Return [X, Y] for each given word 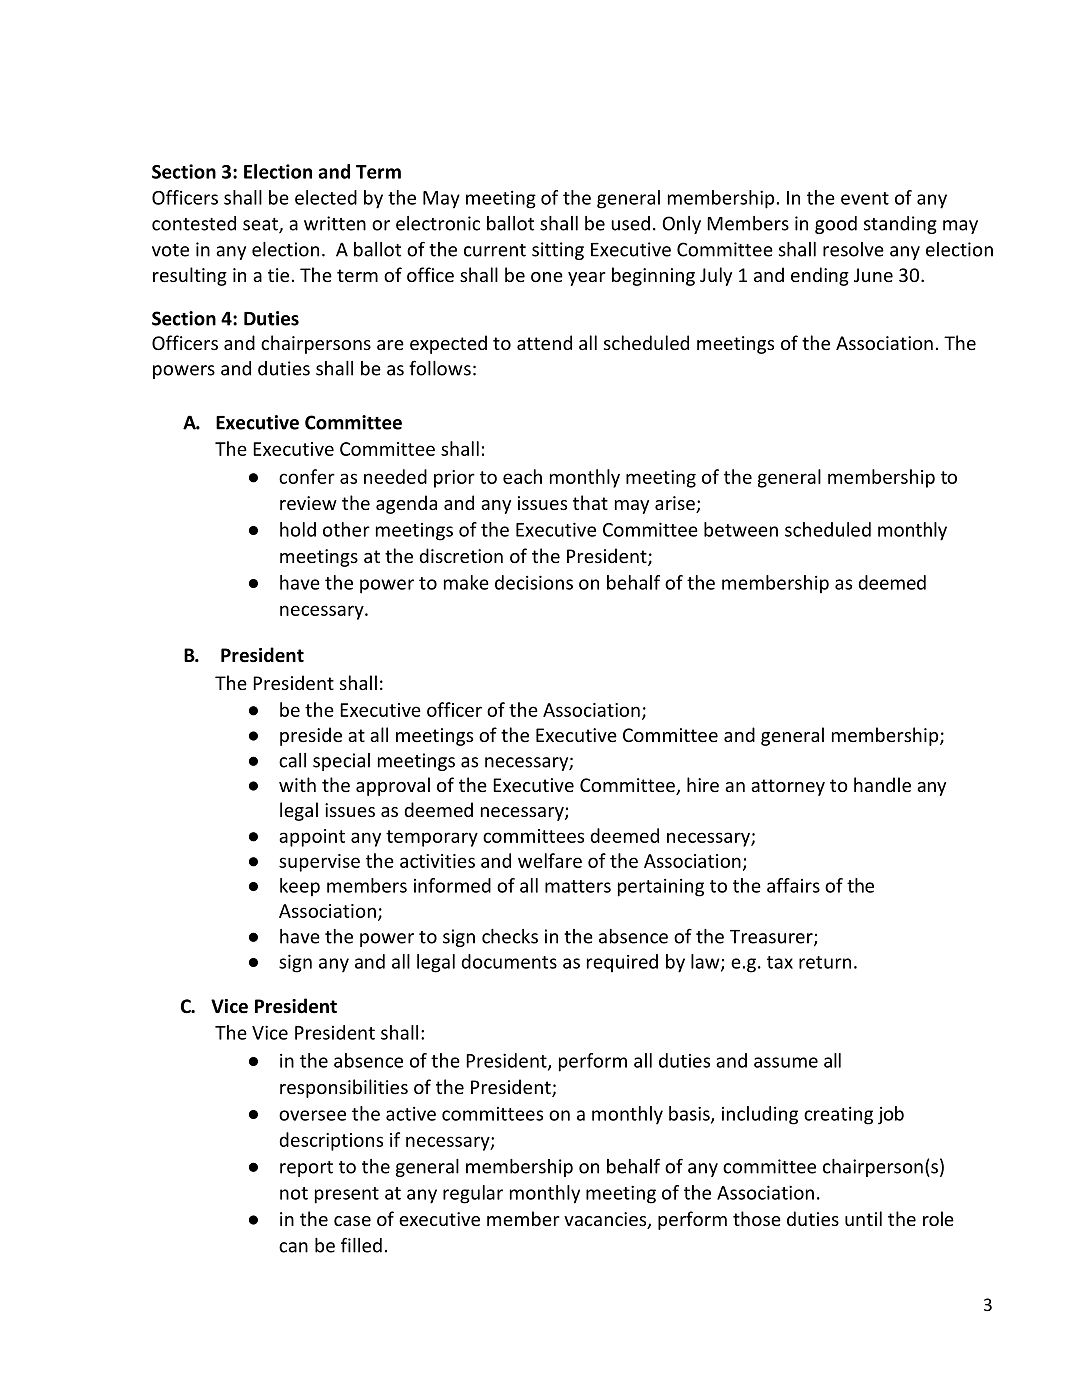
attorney [788, 787]
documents [509, 961]
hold [298, 529]
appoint [312, 838]
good [836, 225]
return [825, 962]
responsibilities [344, 1088]
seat [261, 225]
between [741, 529]
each [522, 476]
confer [307, 476]
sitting [558, 251]
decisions [534, 582]
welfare [550, 860]
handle [882, 784]
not [294, 1193]
